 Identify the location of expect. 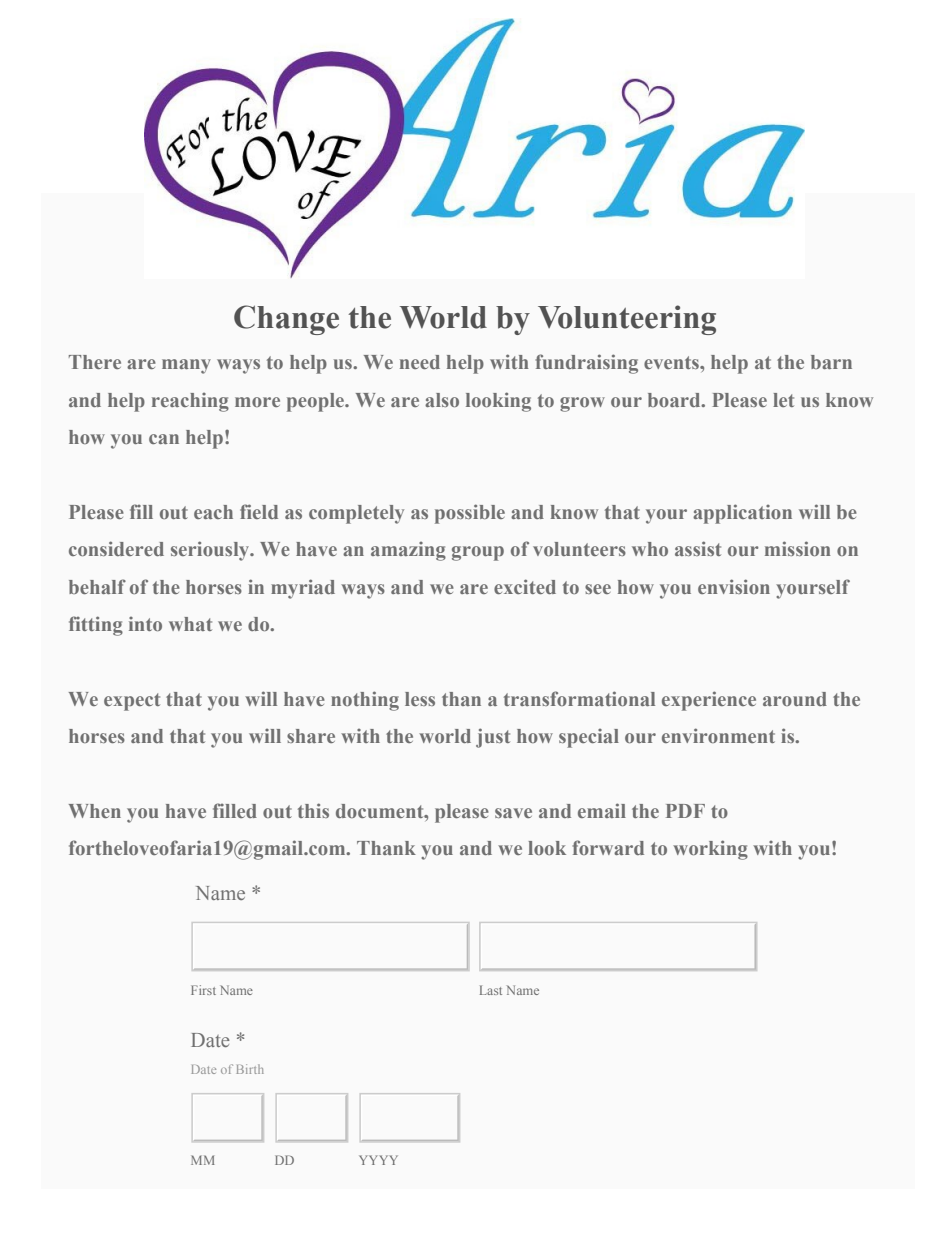
(132, 702).
